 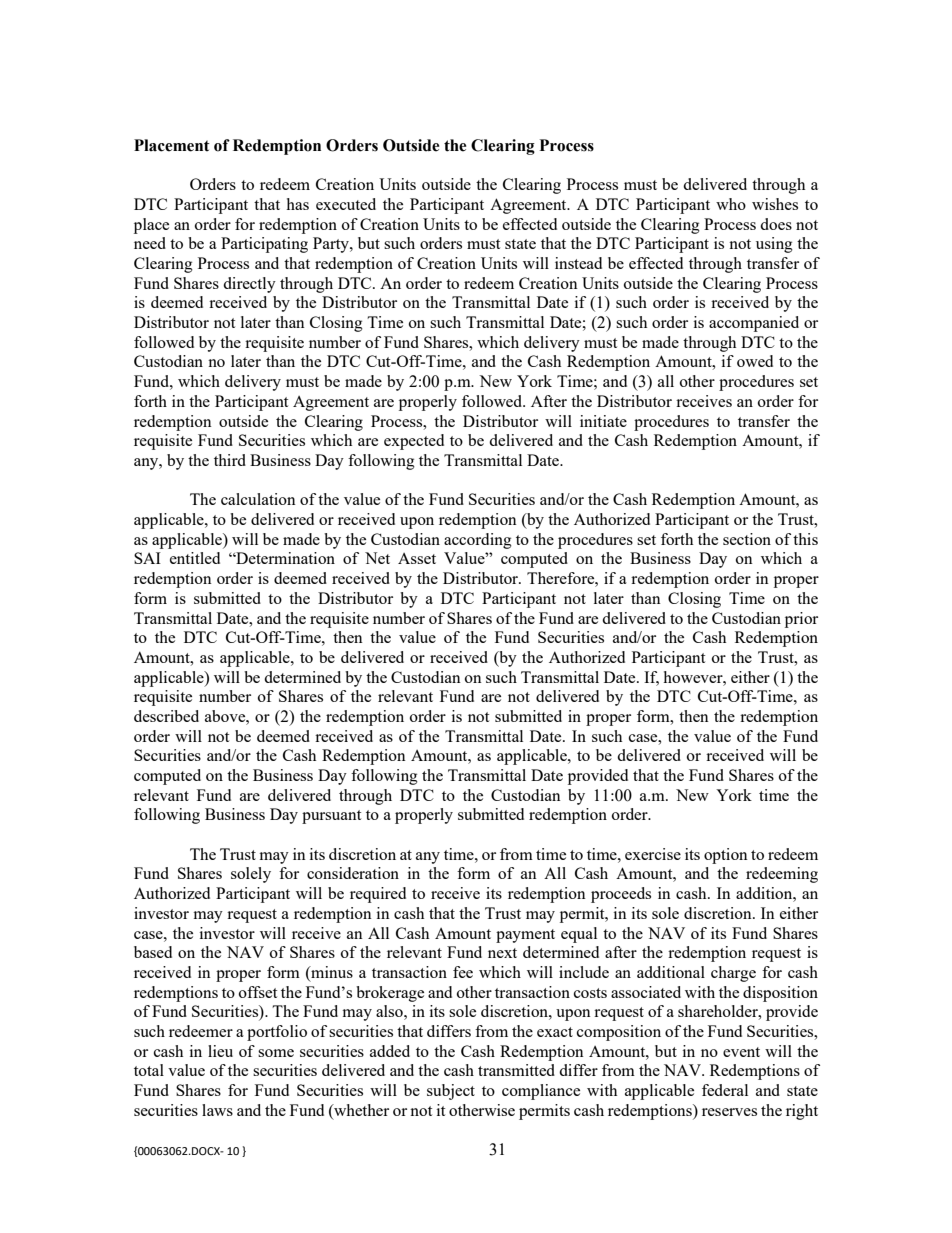 I want to click on subject, so click(x=451, y=1092).
